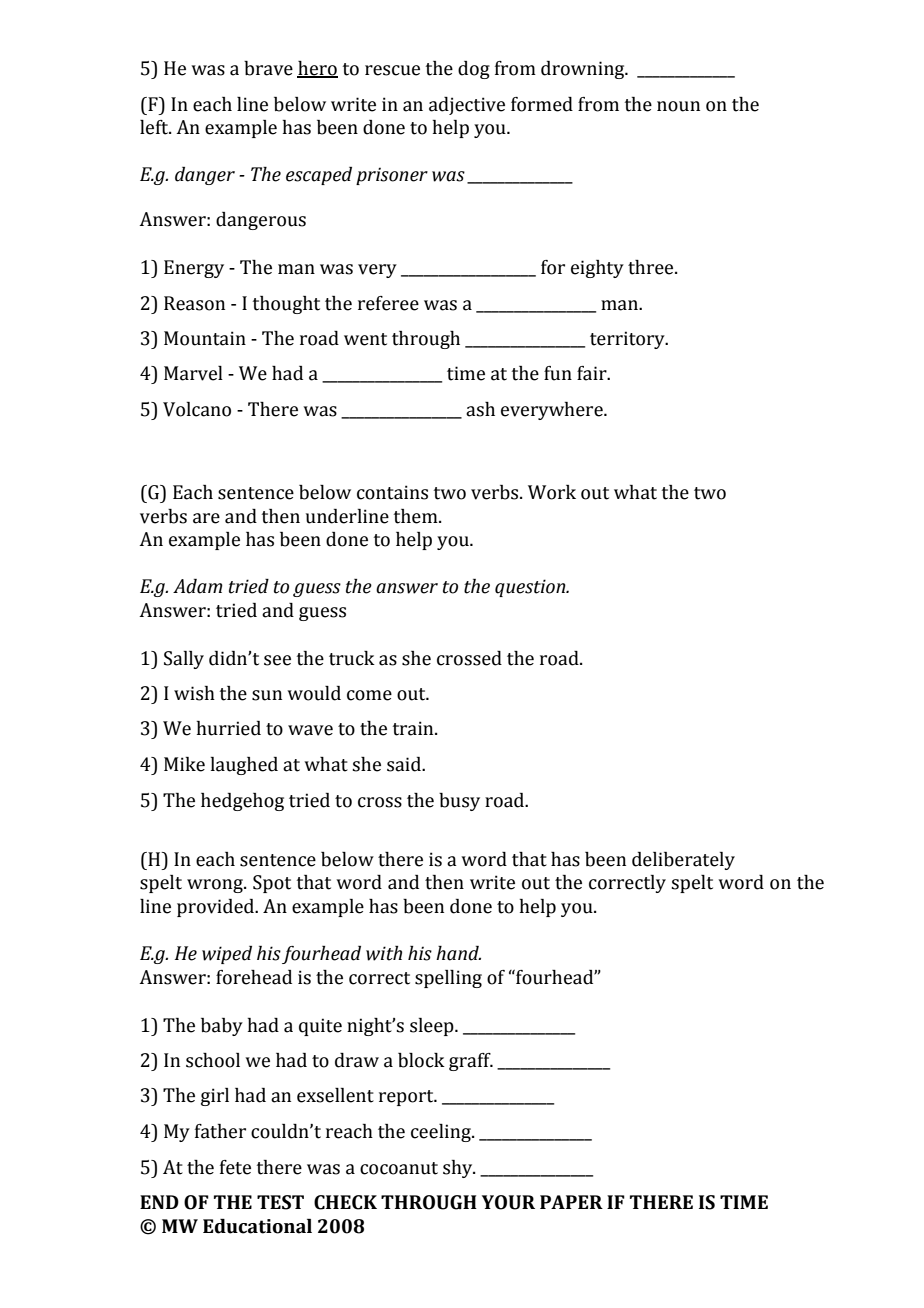  Describe the element at coordinates (584, 70) in the screenshot. I see `drowning` at that location.
